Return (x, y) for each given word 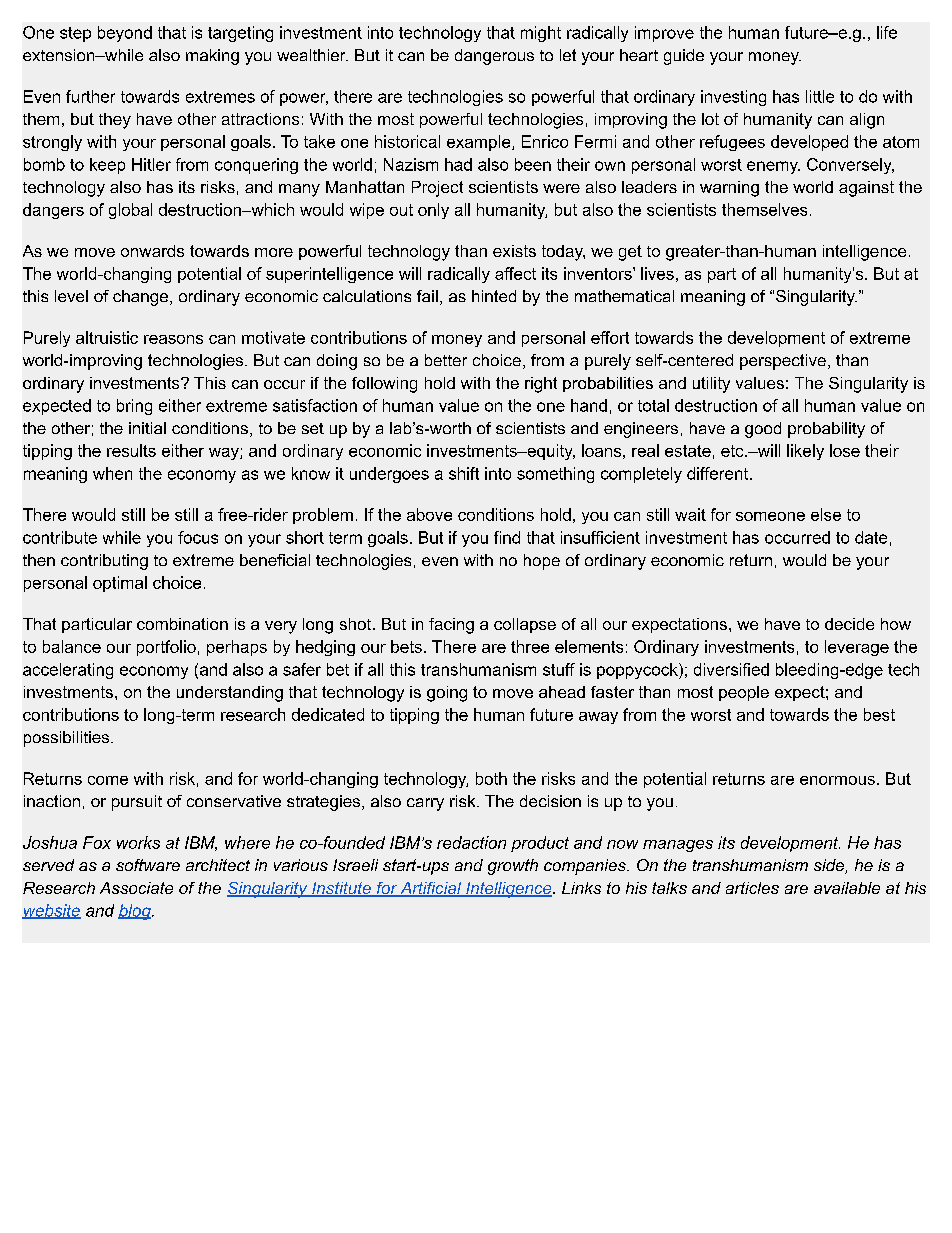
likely (805, 452)
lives (657, 273)
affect (515, 273)
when (112, 473)
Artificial (431, 889)
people (744, 693)
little (820, 96)
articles (752, 888)
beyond (125, 34)
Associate (136, 888)
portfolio (166, 648)
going (447, 694)
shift (464, 473)
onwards (152, 251)
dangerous (494, 57)
